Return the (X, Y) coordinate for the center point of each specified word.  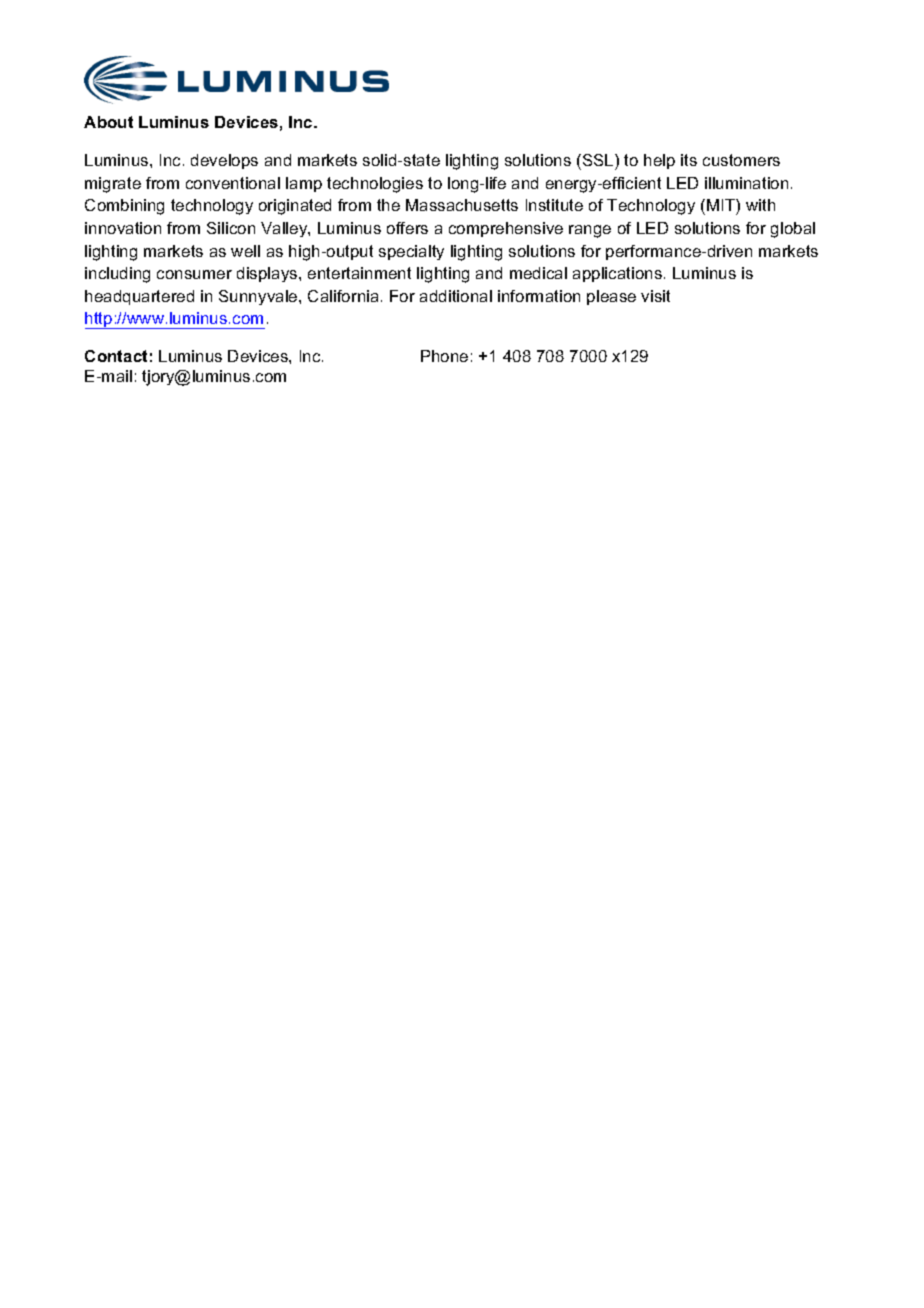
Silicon (231, 228)
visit (655, 296)
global (793, 230)
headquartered (139, 297)
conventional (233, 183)
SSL (598, 160)
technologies (375, 185)
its (689, 160)
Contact (116, 356)
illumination (746, 183)
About (108, 122)
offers (407, 228)
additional (456, 296)
